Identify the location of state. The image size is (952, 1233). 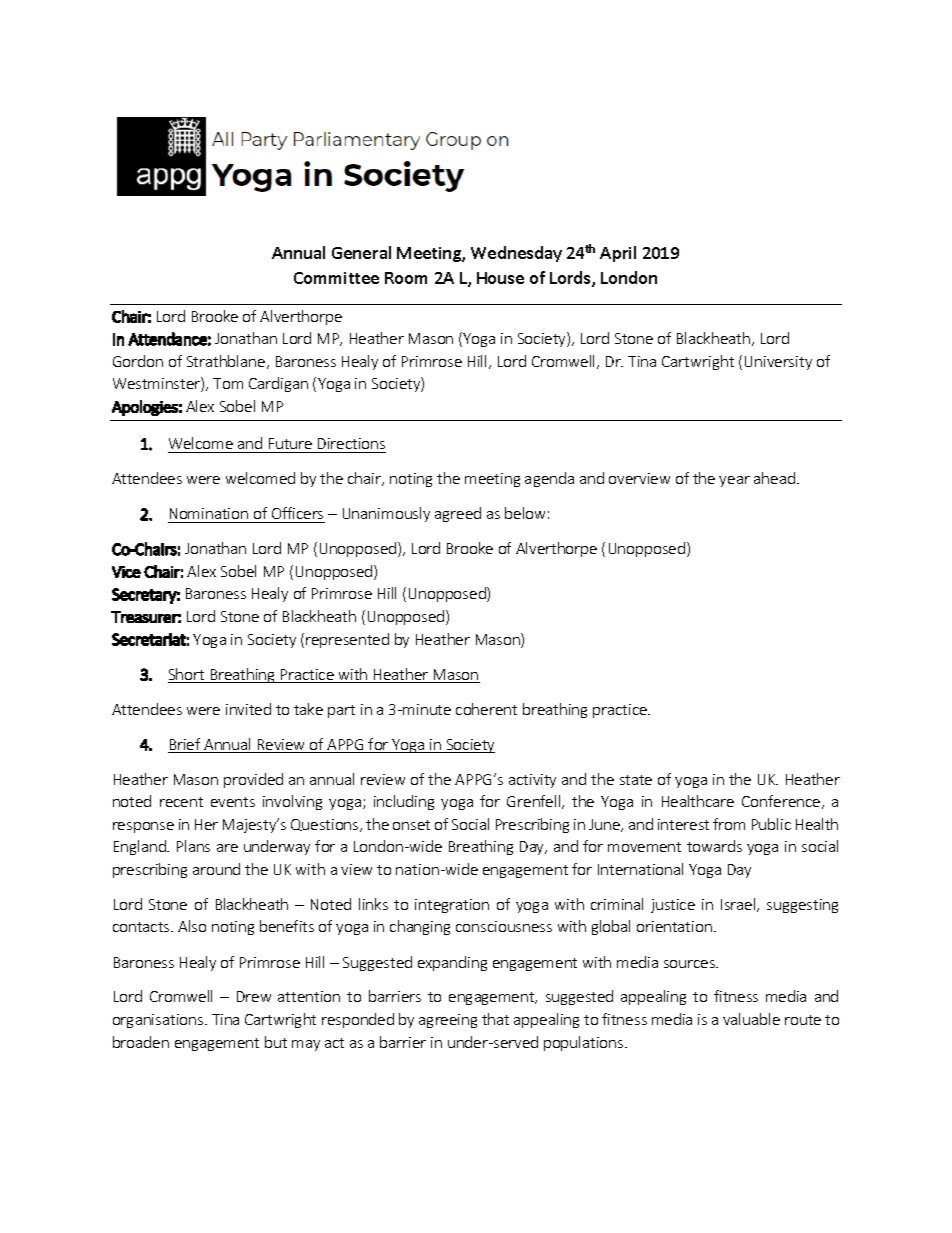
(636, 780).
